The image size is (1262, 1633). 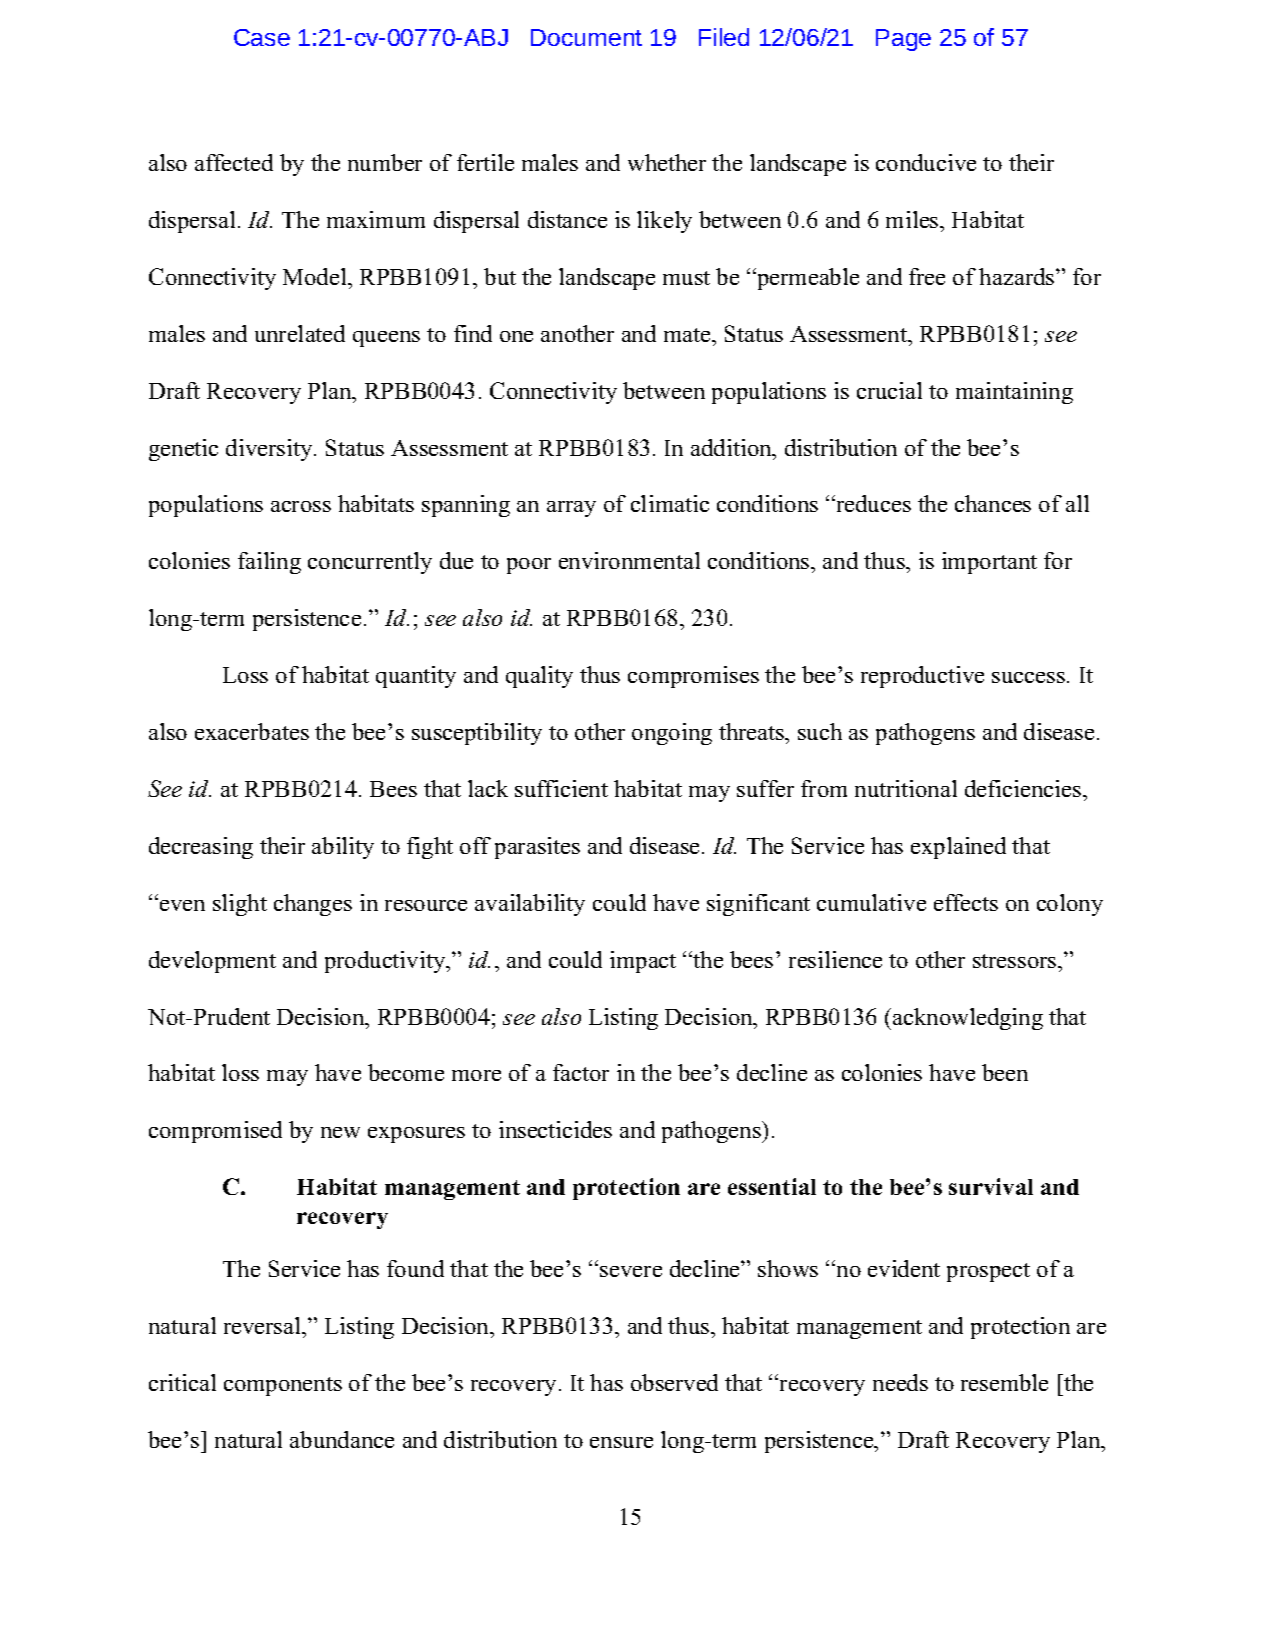 I want to click on components, so click(x=283, y=1386).
